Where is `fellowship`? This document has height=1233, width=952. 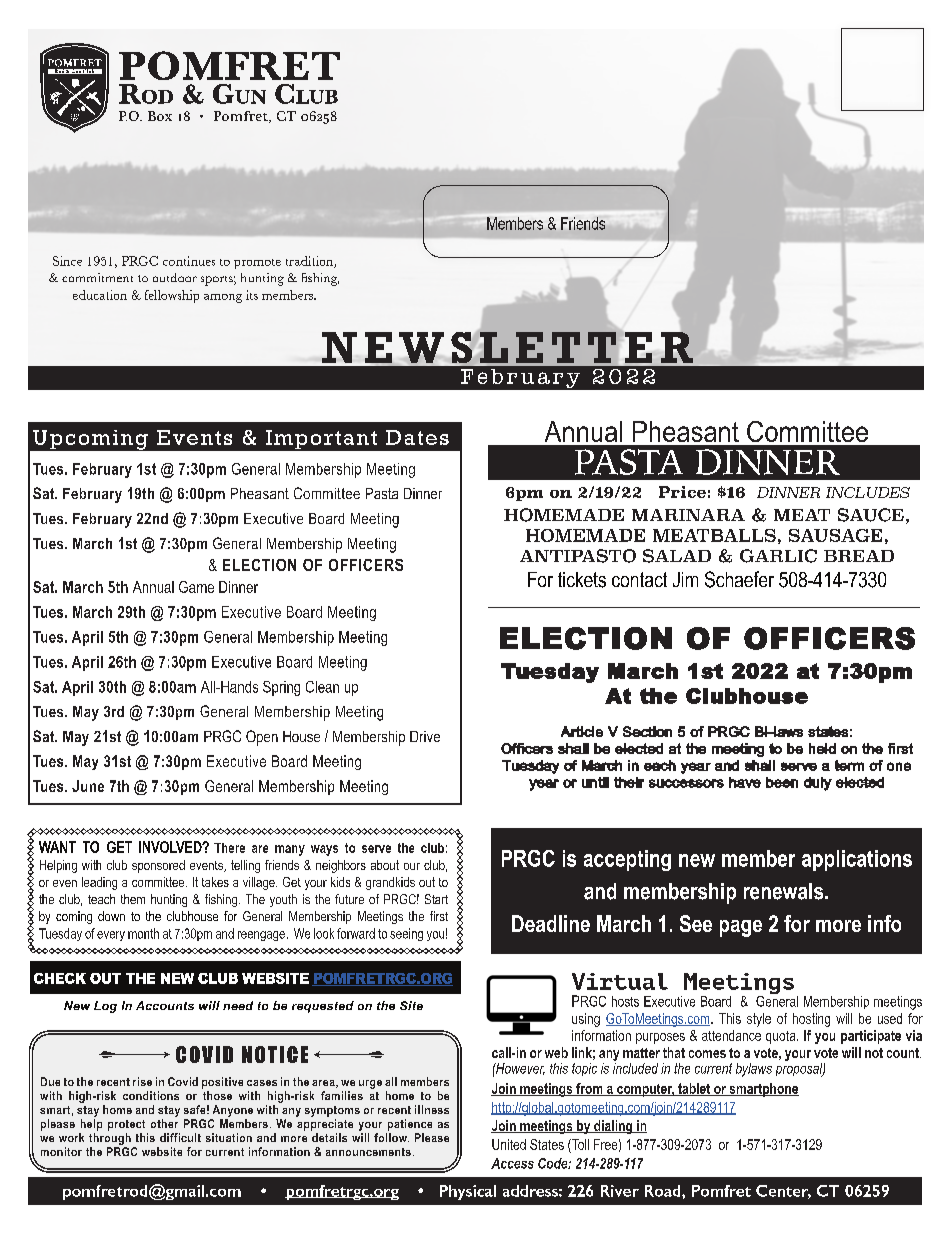
fellowship is located at coordinates (172, 296).
